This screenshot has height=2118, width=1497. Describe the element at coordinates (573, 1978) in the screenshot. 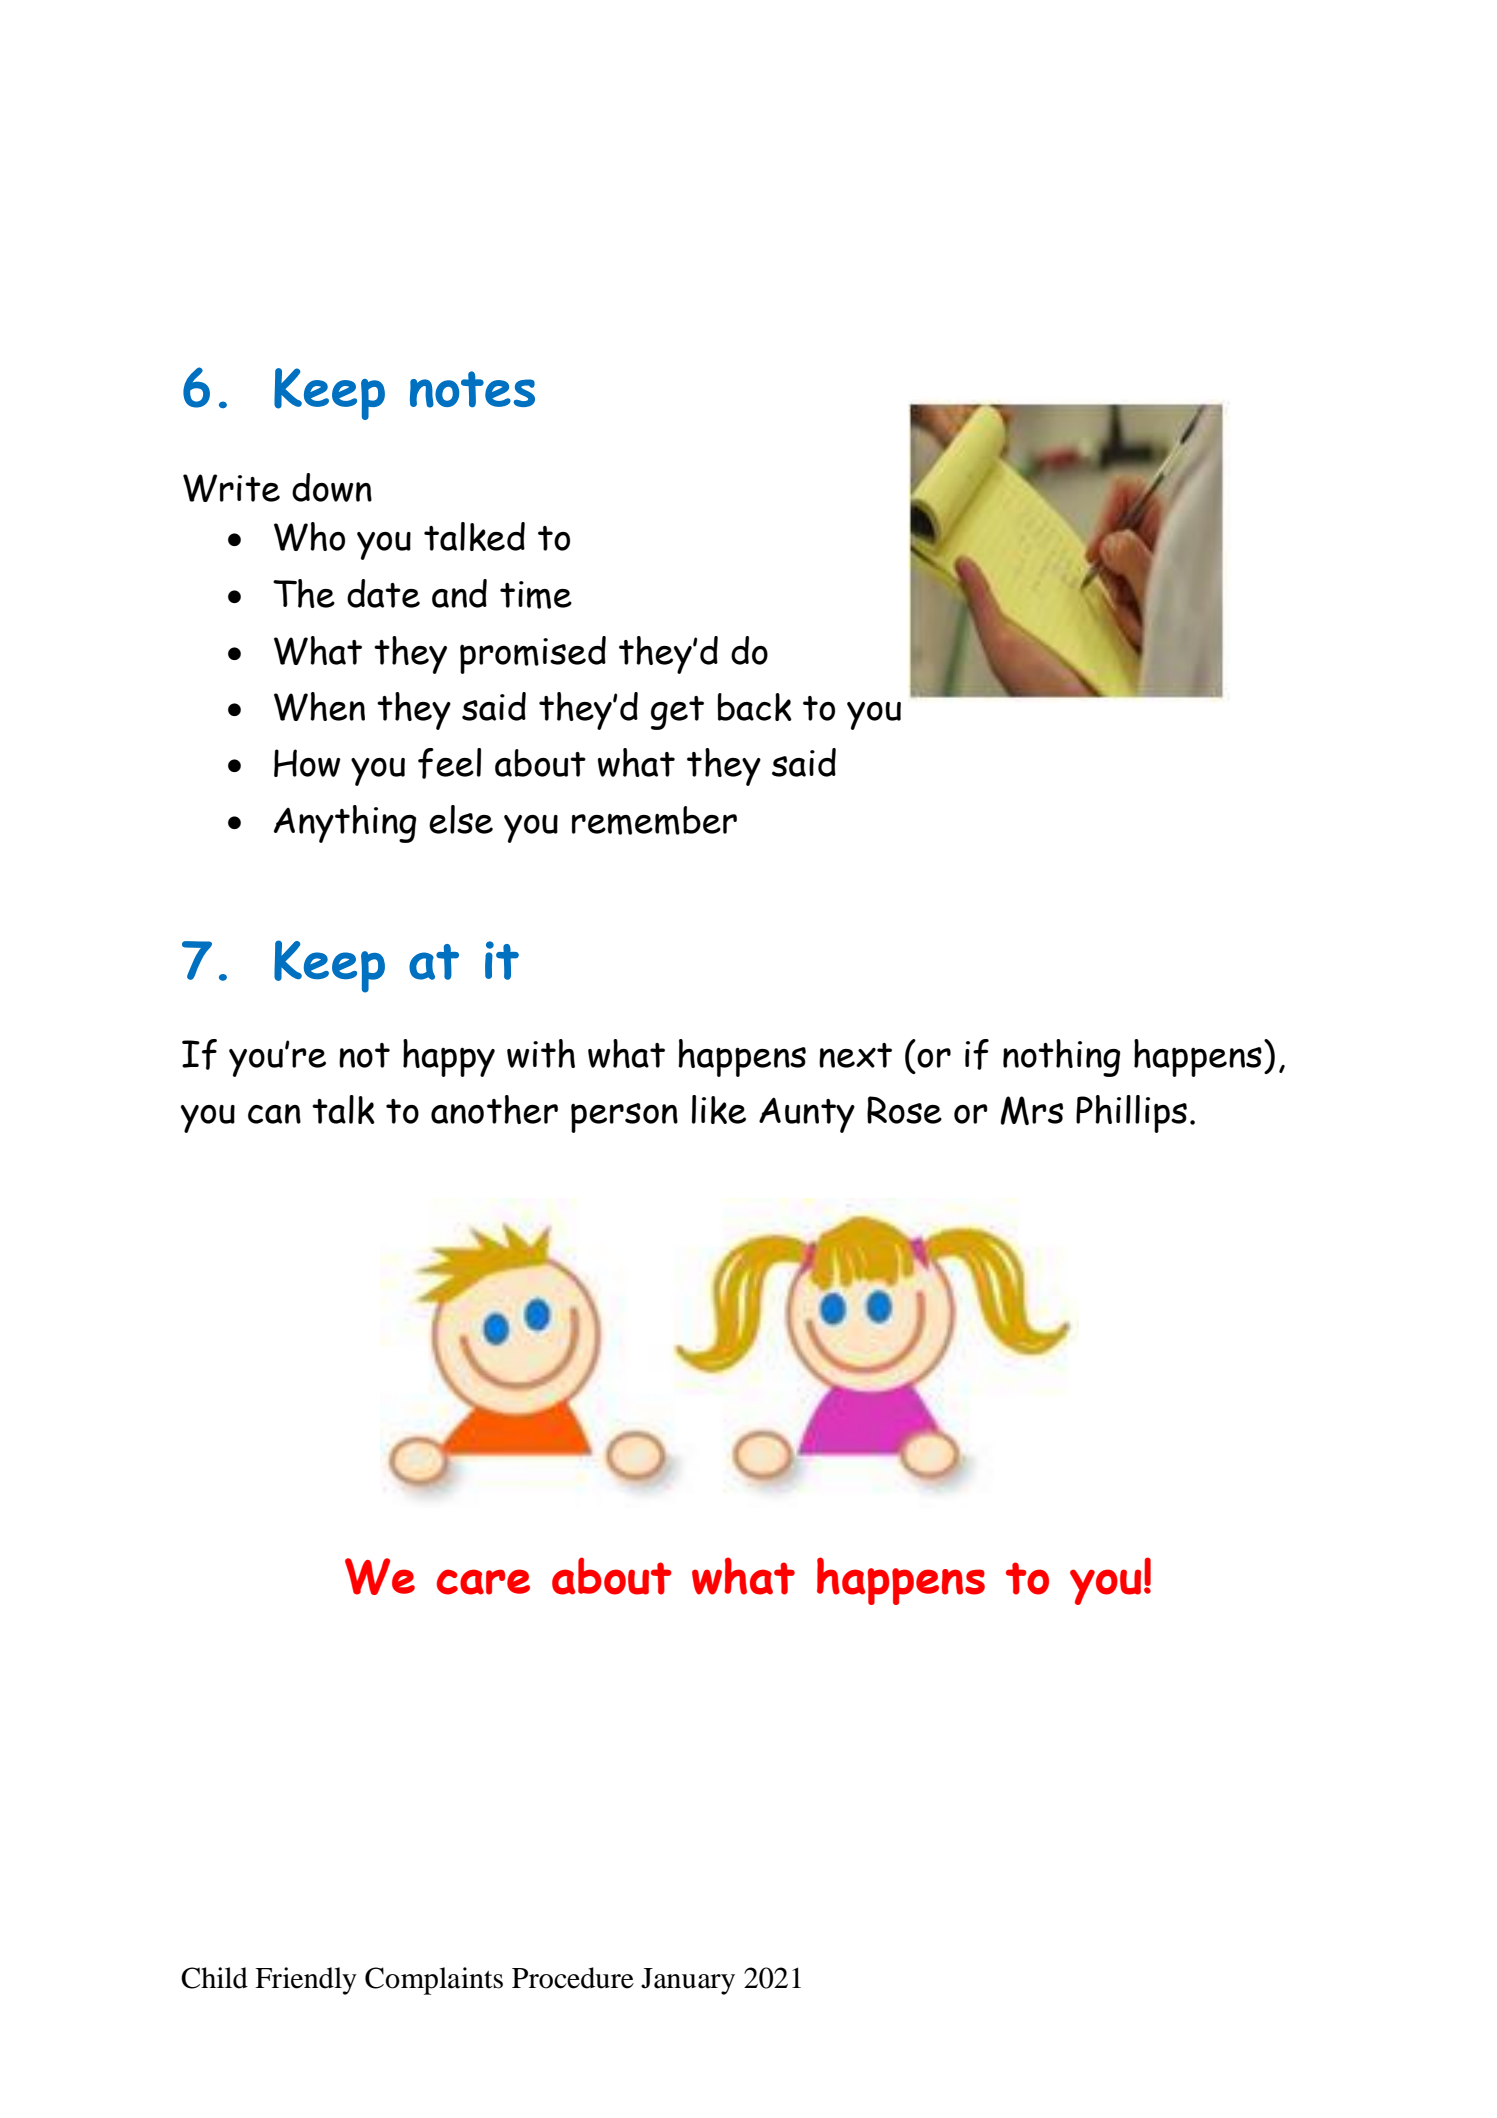

I see `Procedure` at that location.
